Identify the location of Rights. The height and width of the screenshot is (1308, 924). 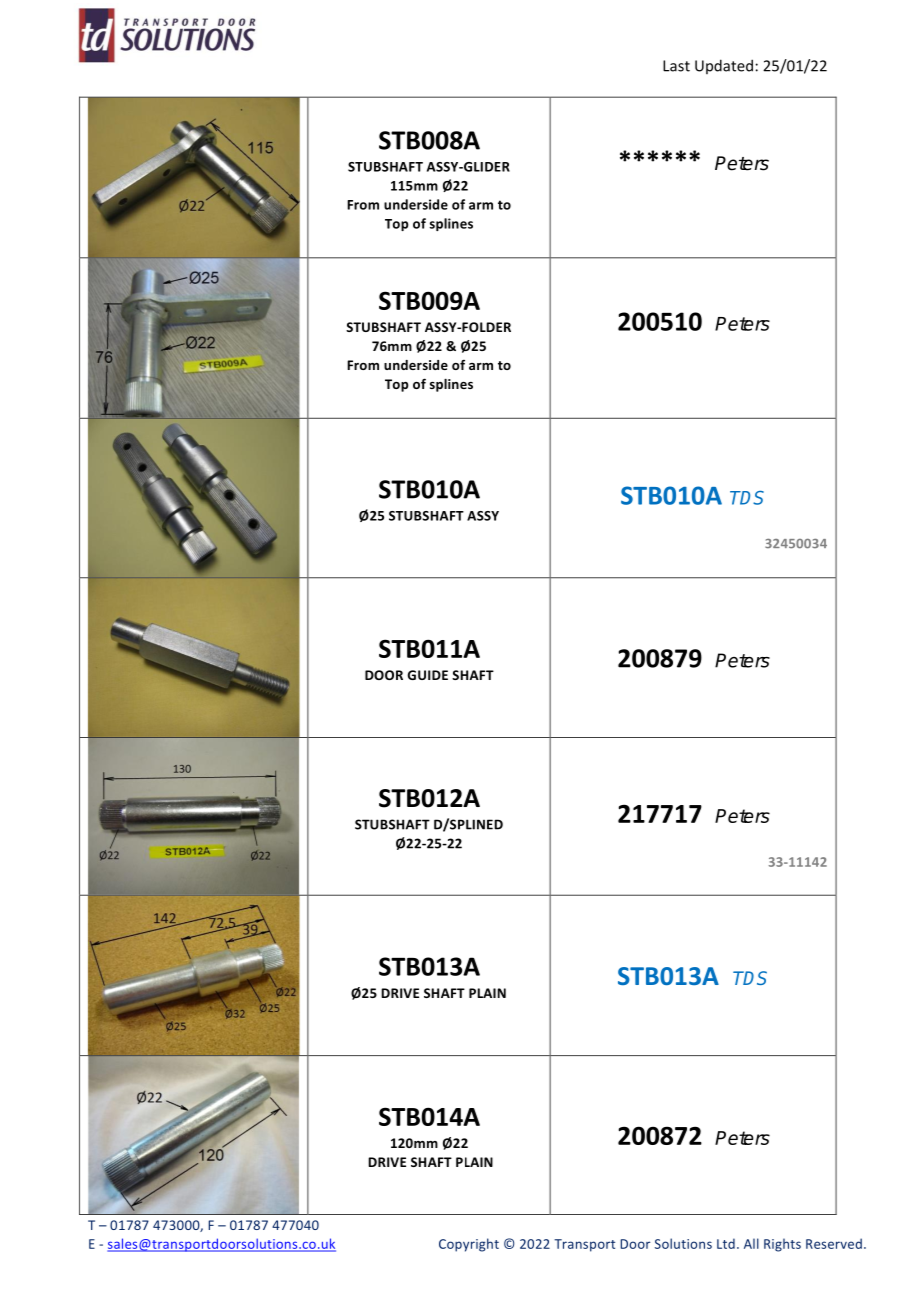
(782, 1245).
